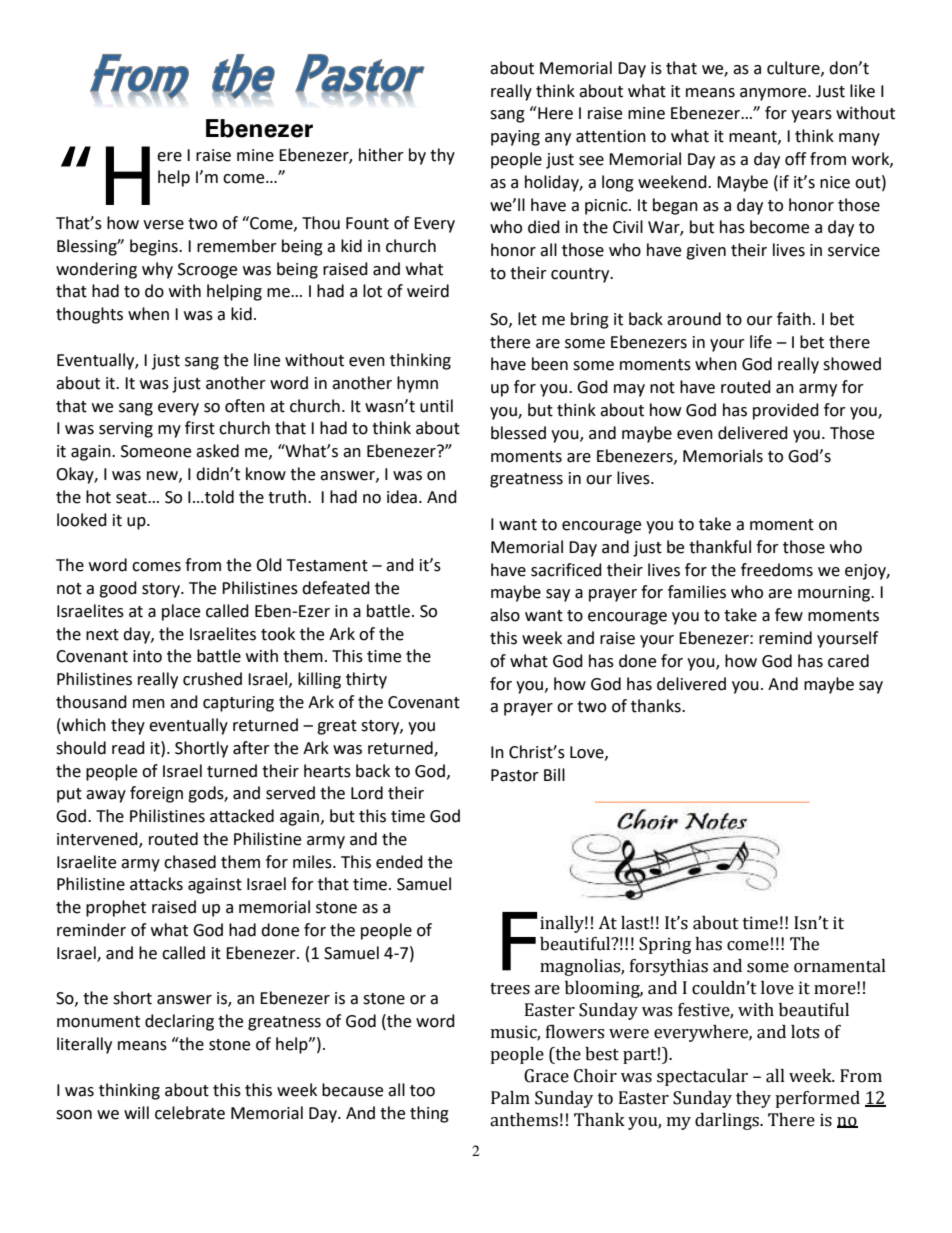 This image has width=952, height=1233. I want to click on life, so click(761, 342).
